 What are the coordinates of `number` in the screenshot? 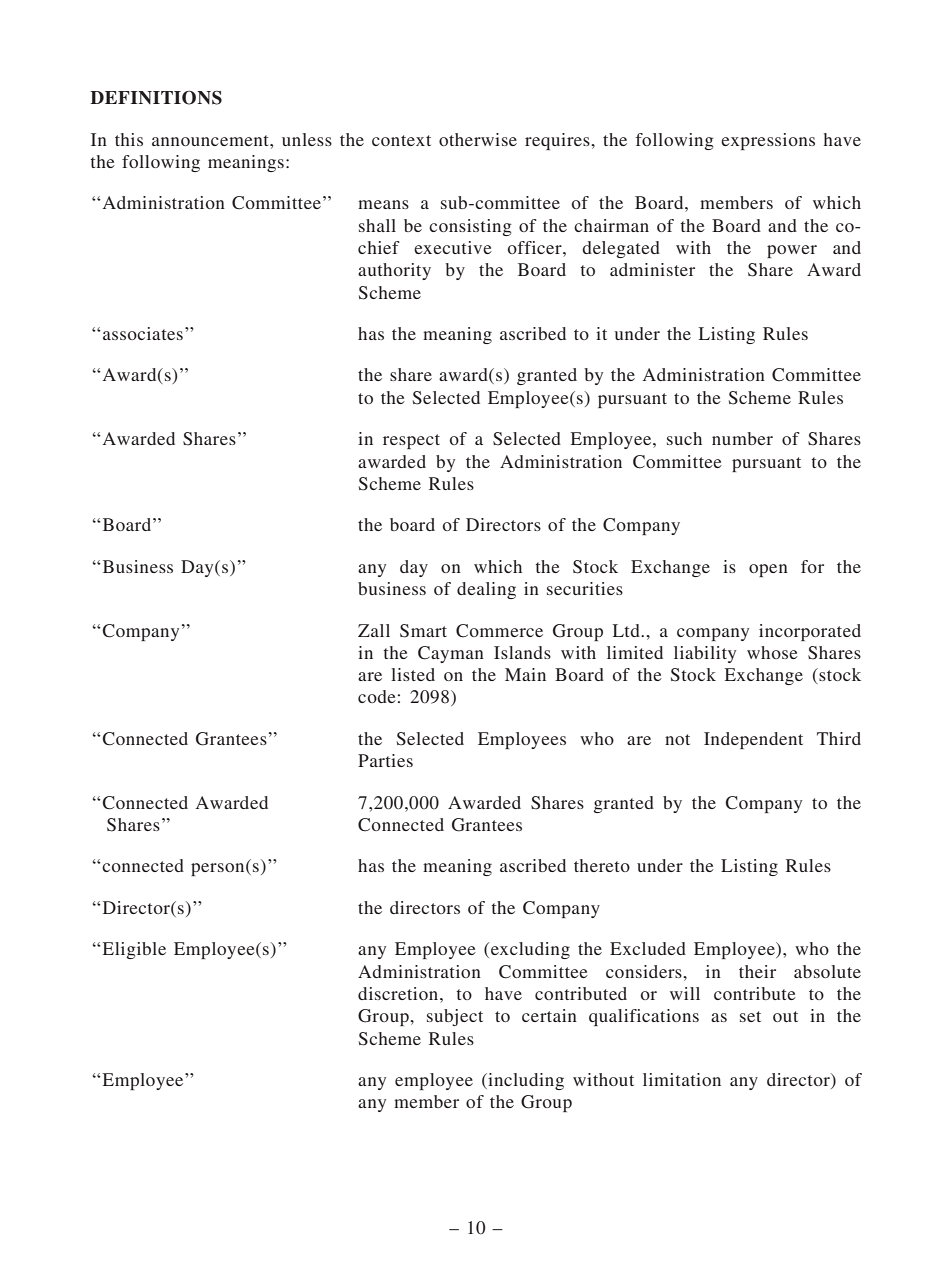 It's located at (742, 438).
